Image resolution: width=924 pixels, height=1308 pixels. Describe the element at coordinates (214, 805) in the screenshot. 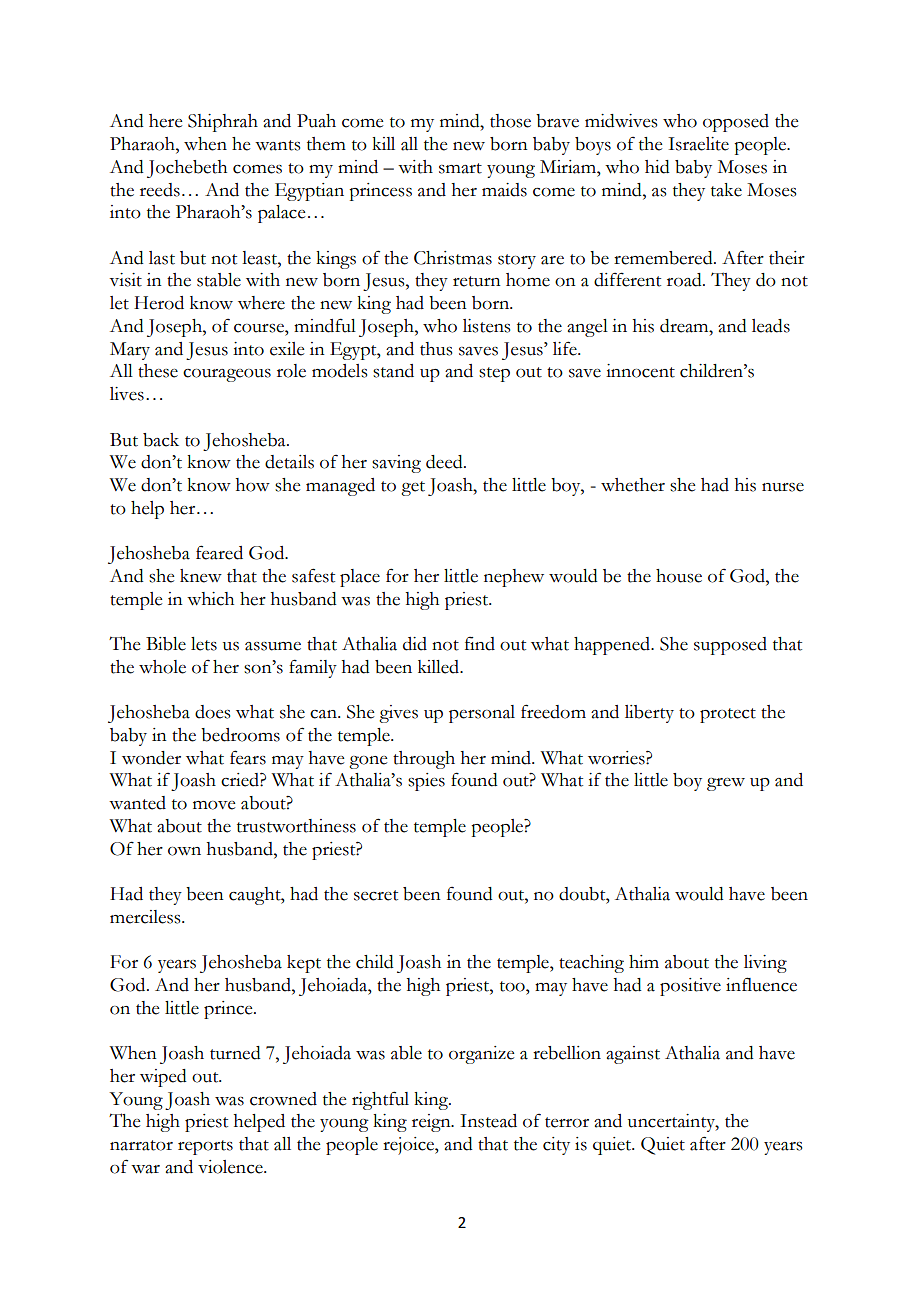

I see `move` at that location.
